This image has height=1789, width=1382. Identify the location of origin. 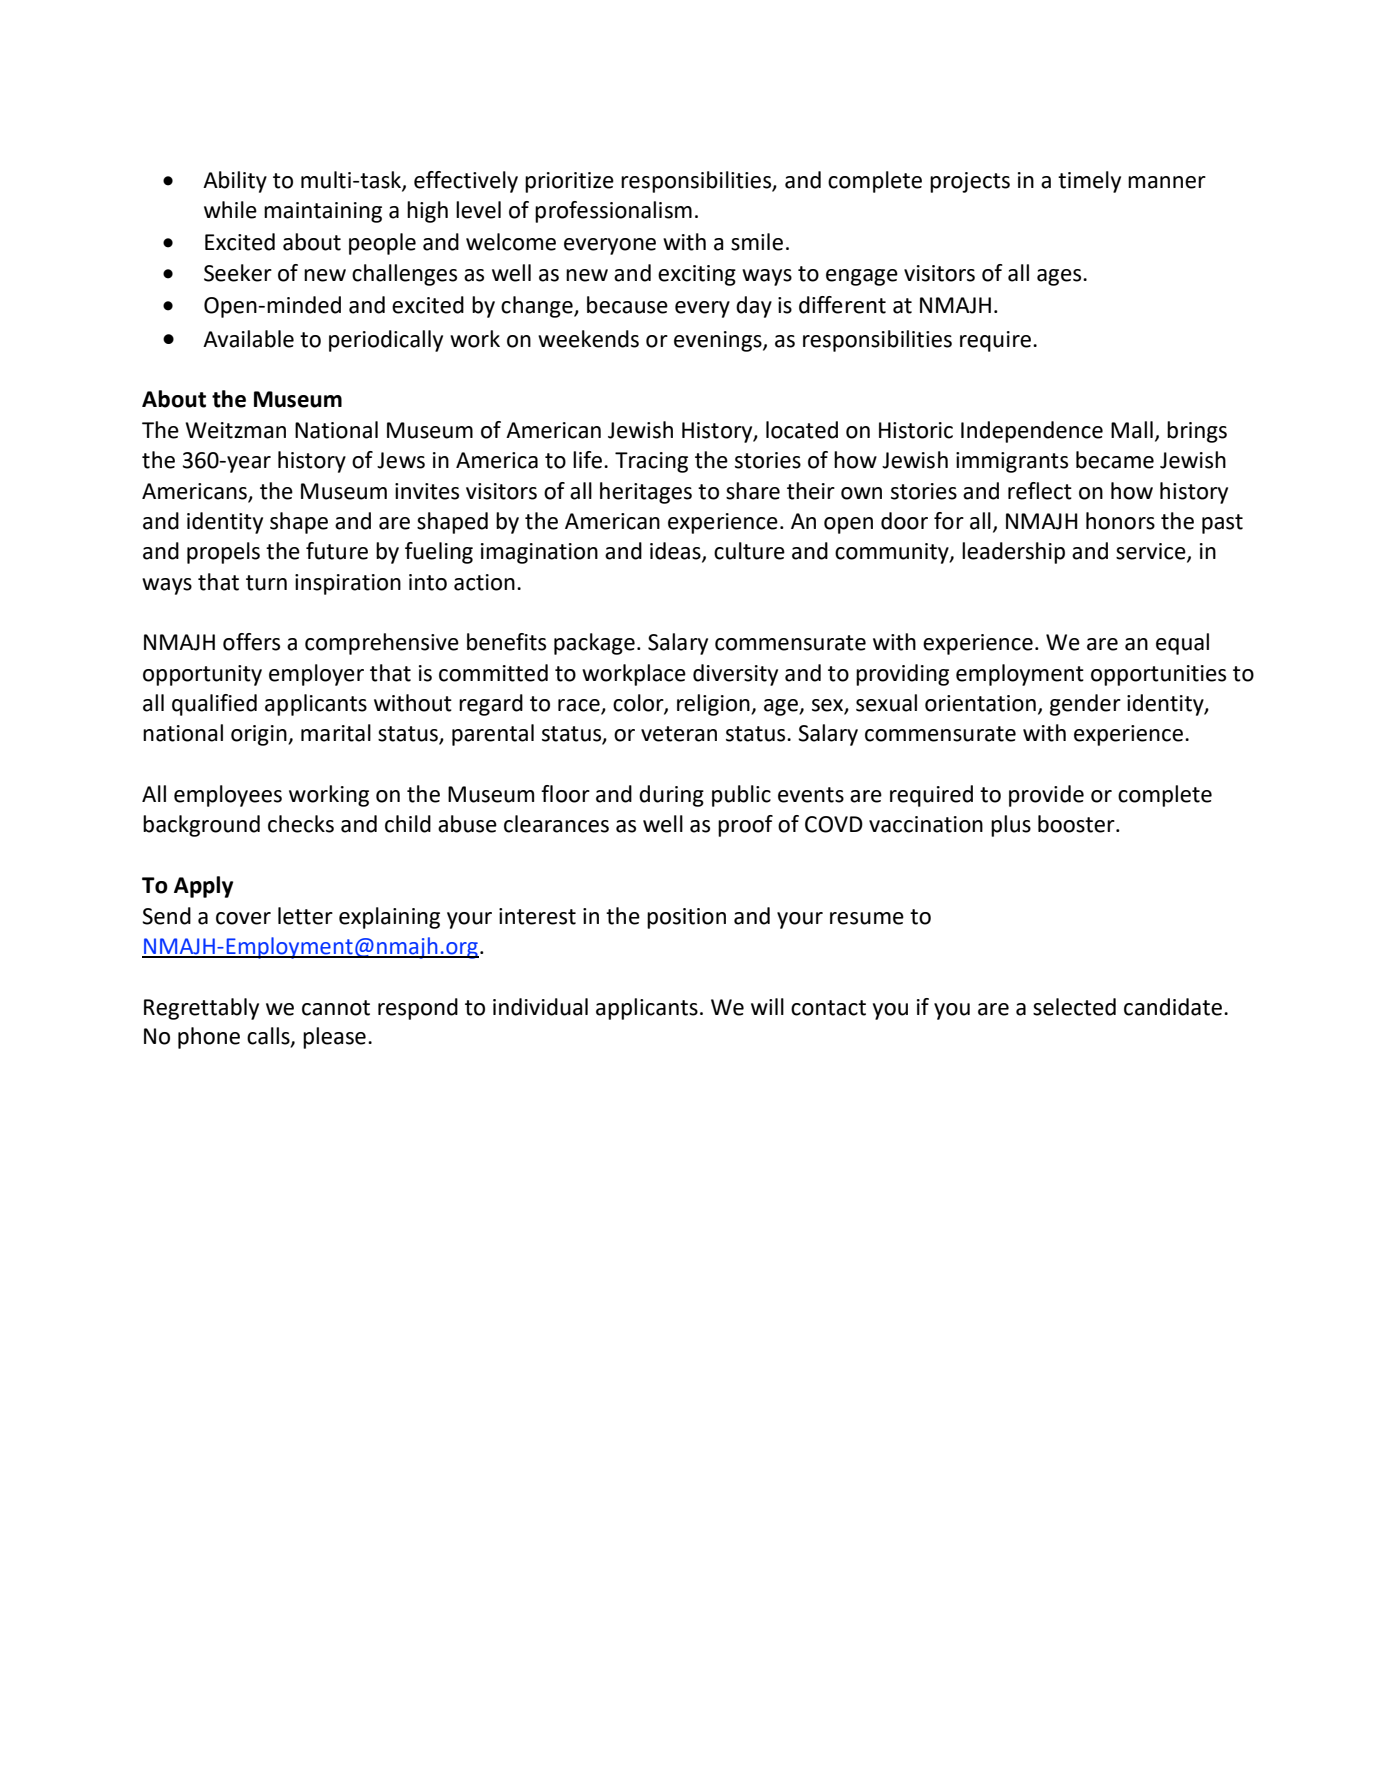
(260, 735).
